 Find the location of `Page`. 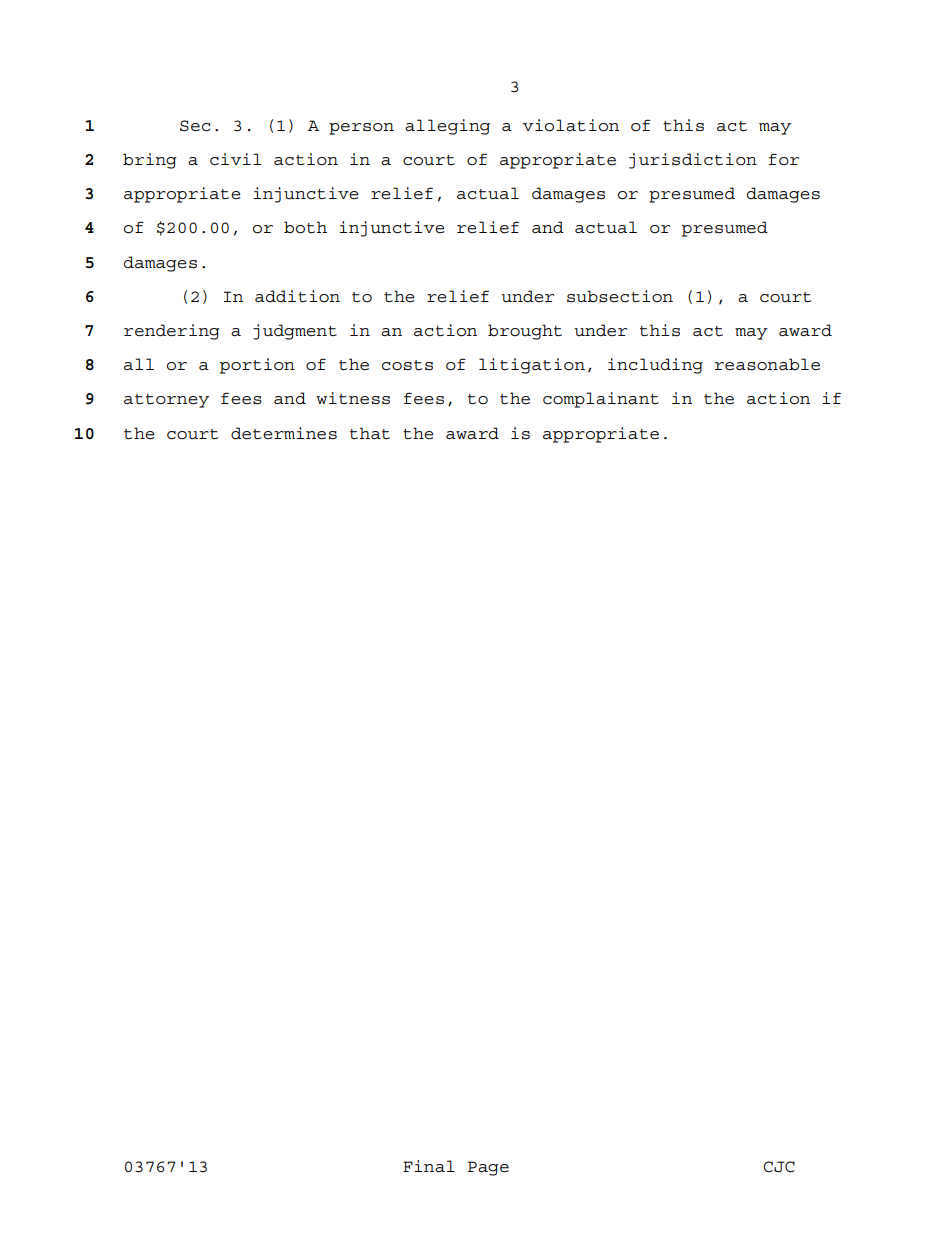

Page is located at coordinates (488, 1168).
